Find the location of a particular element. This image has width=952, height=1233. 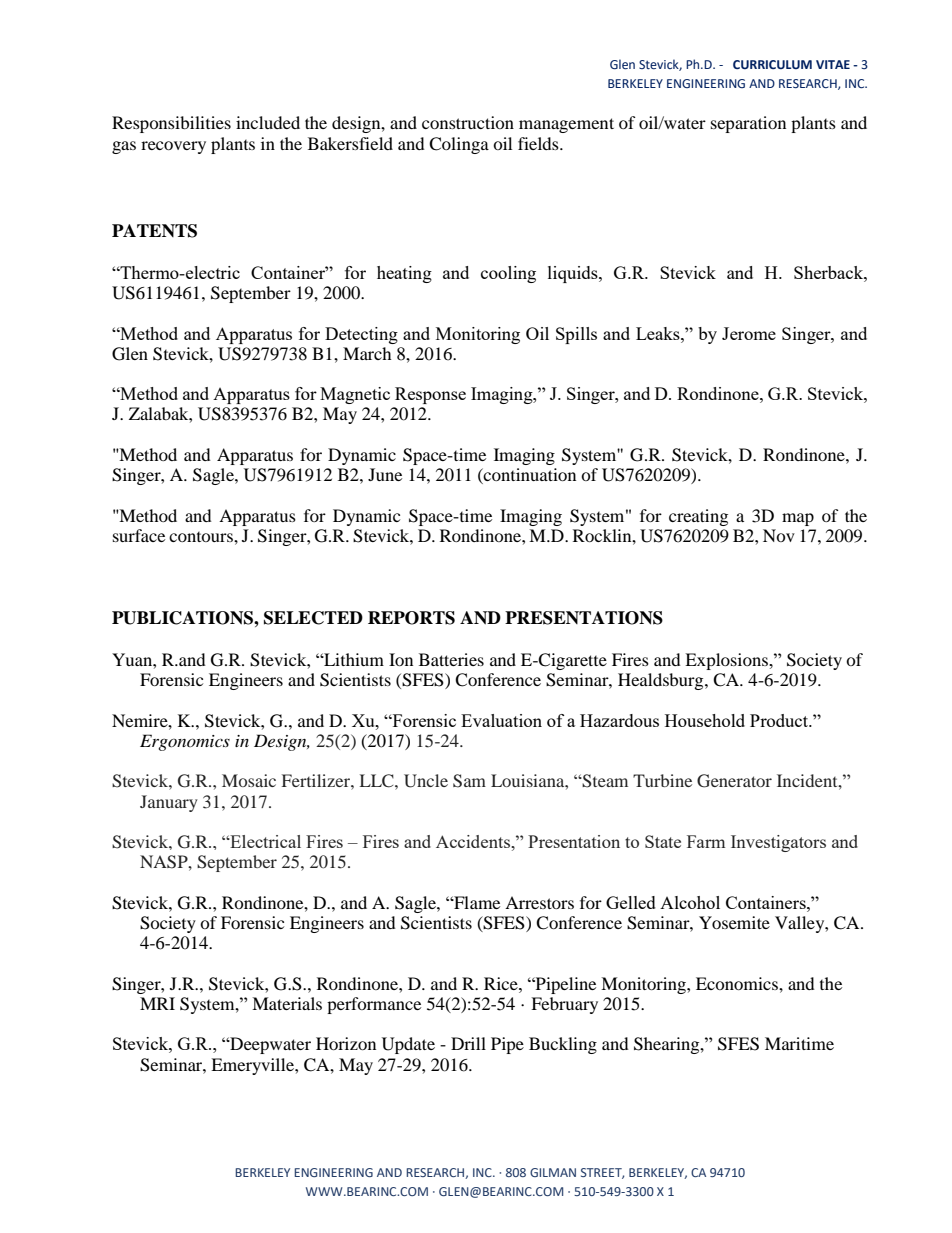

Explosions is located at coordinates (727, 661).
